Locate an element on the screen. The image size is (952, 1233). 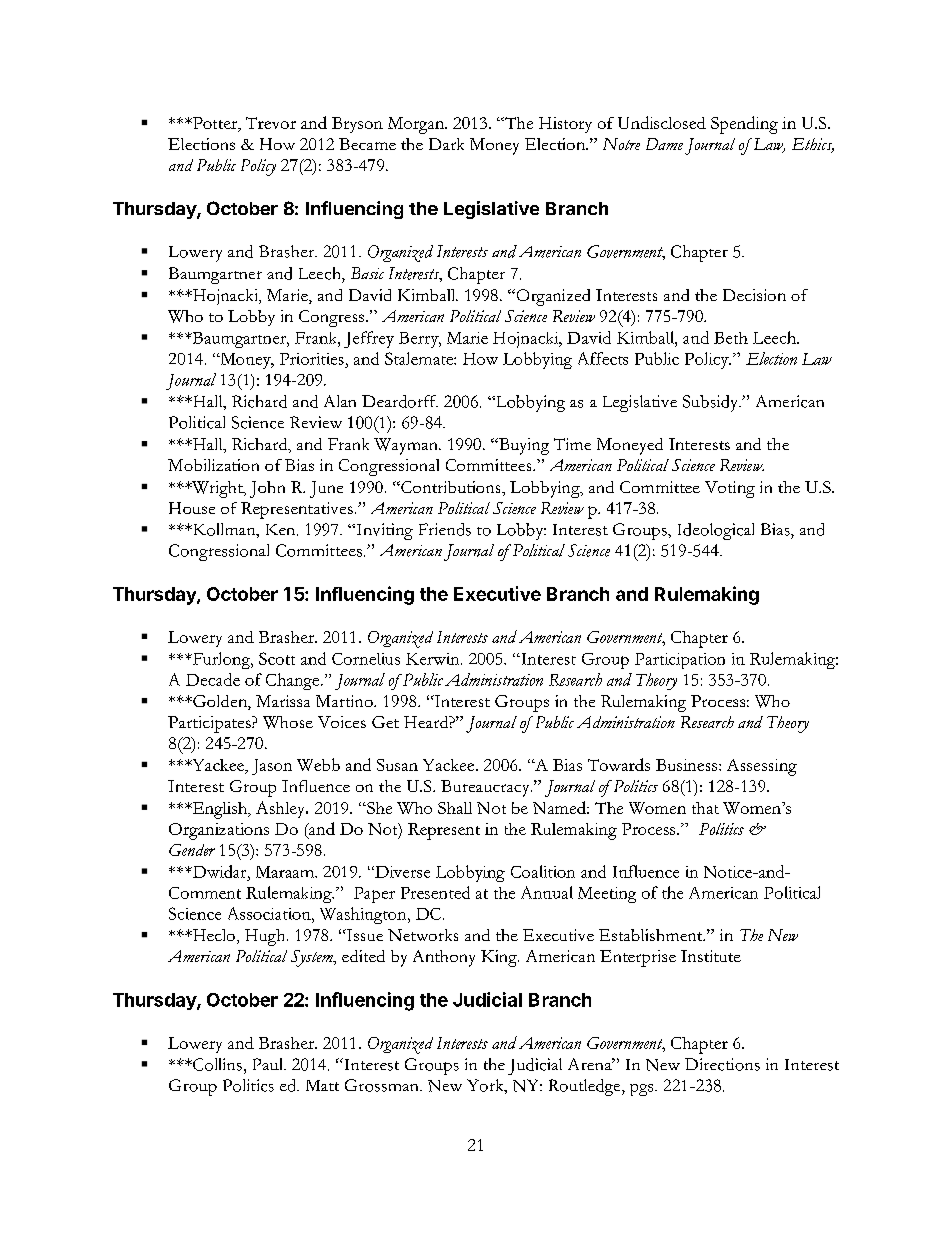
Ashley is located at coordinates (282, 809).
